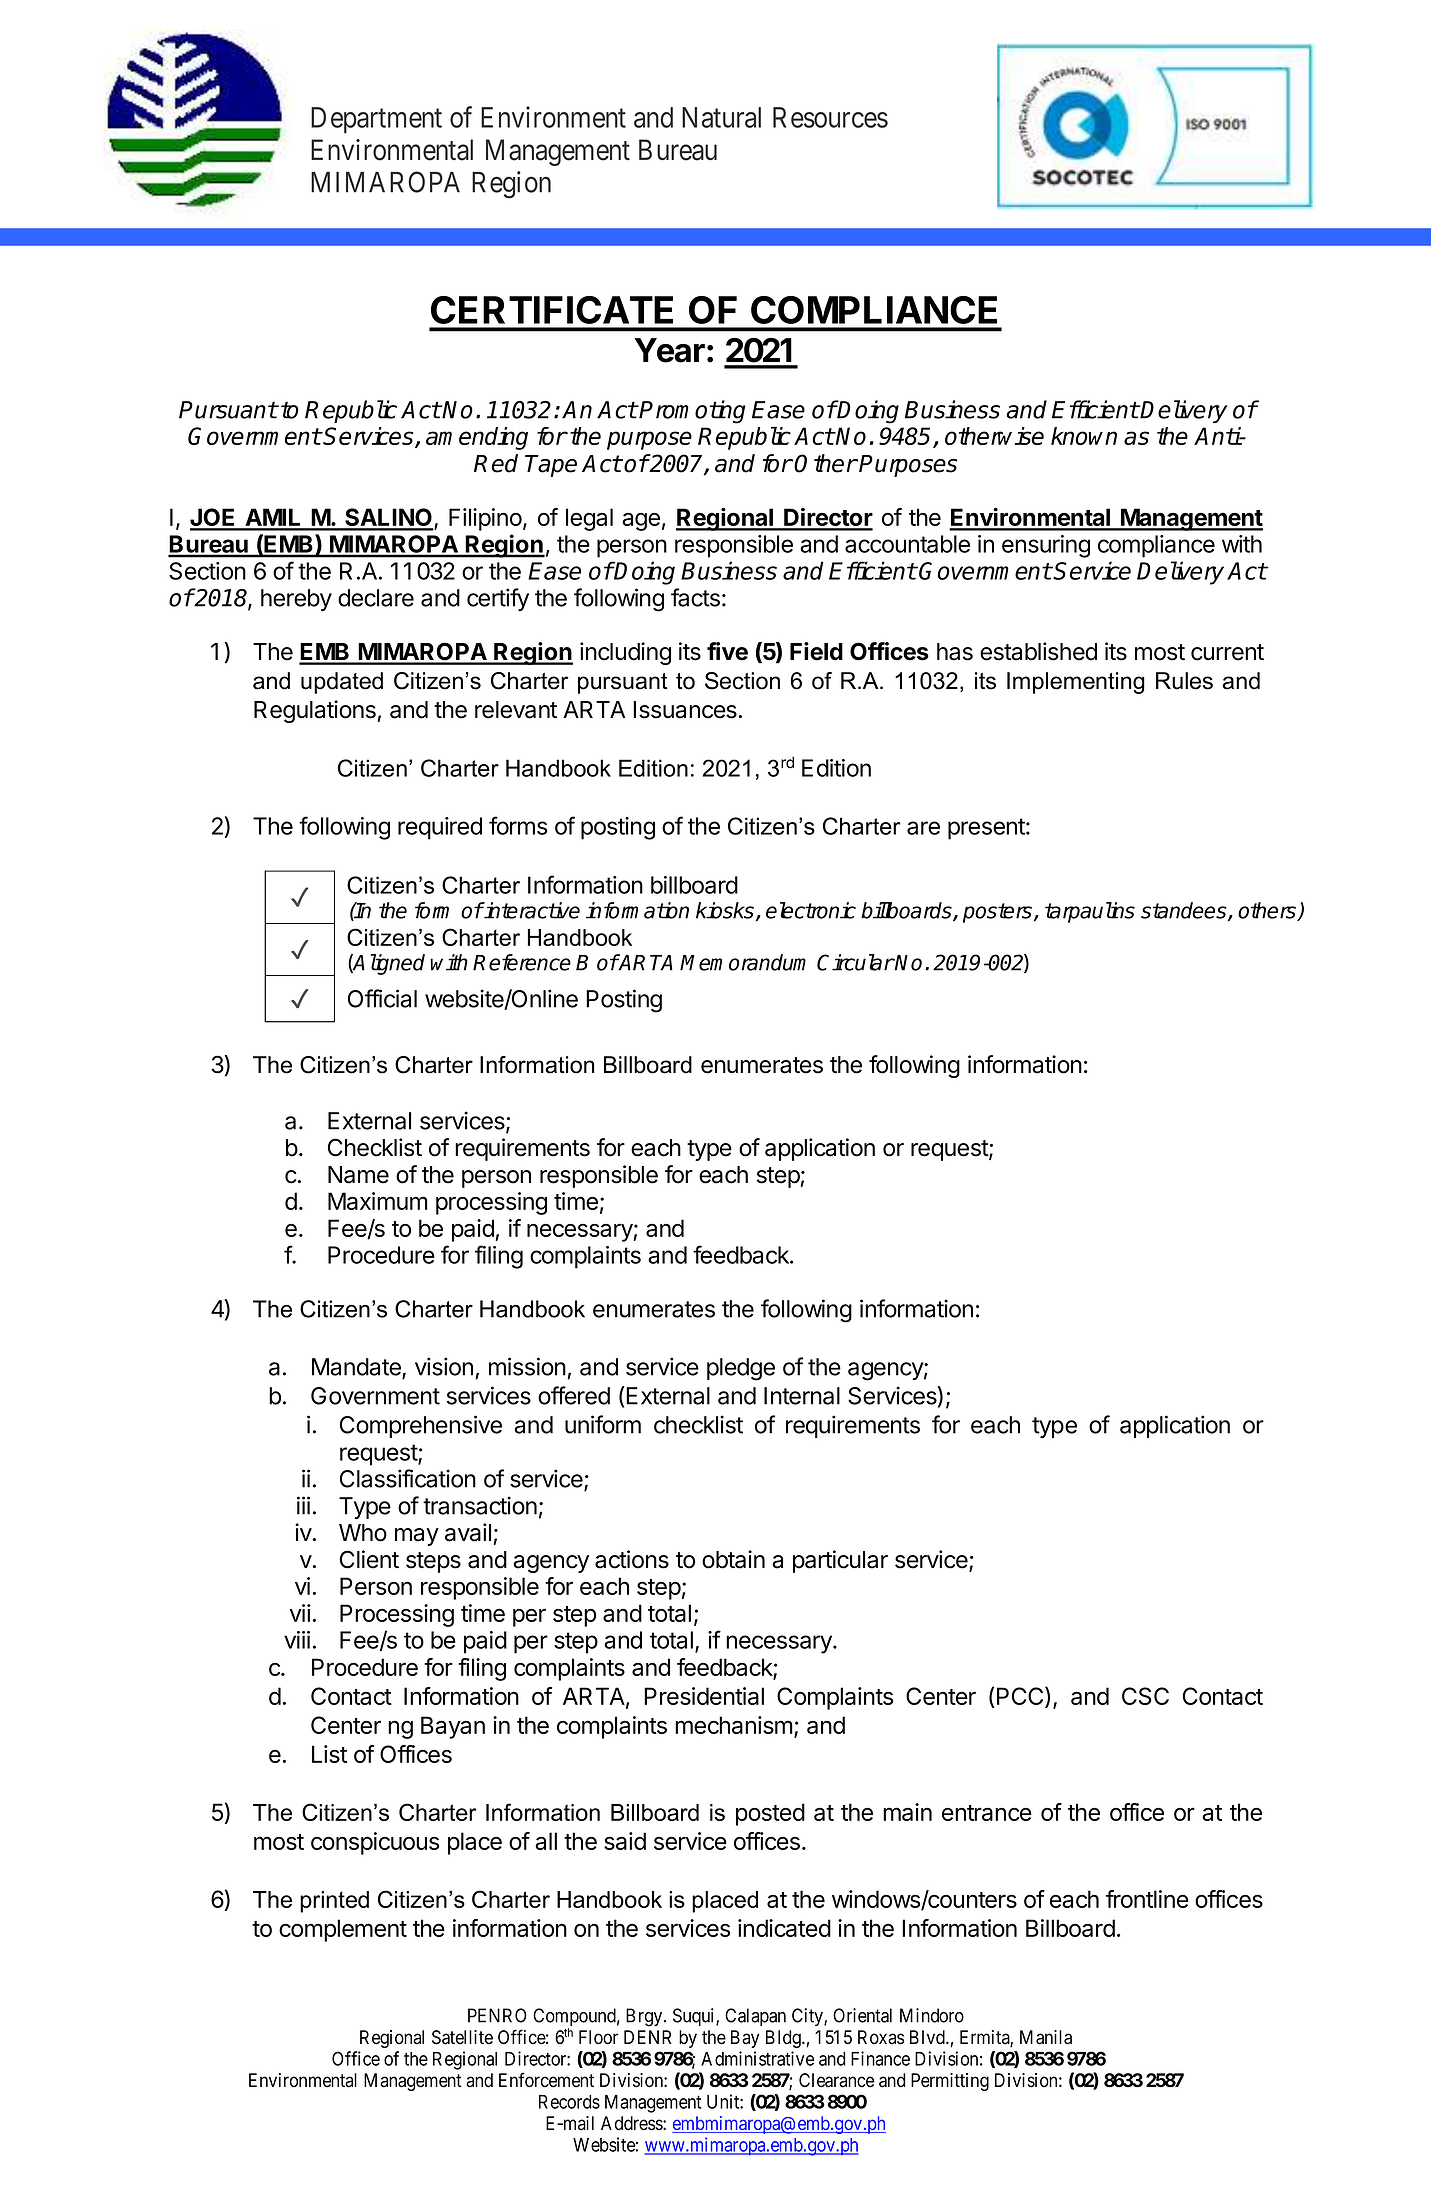  Describe the element at coordinates (1090, 912) in the image. I see `tarpaulins` at that location.
